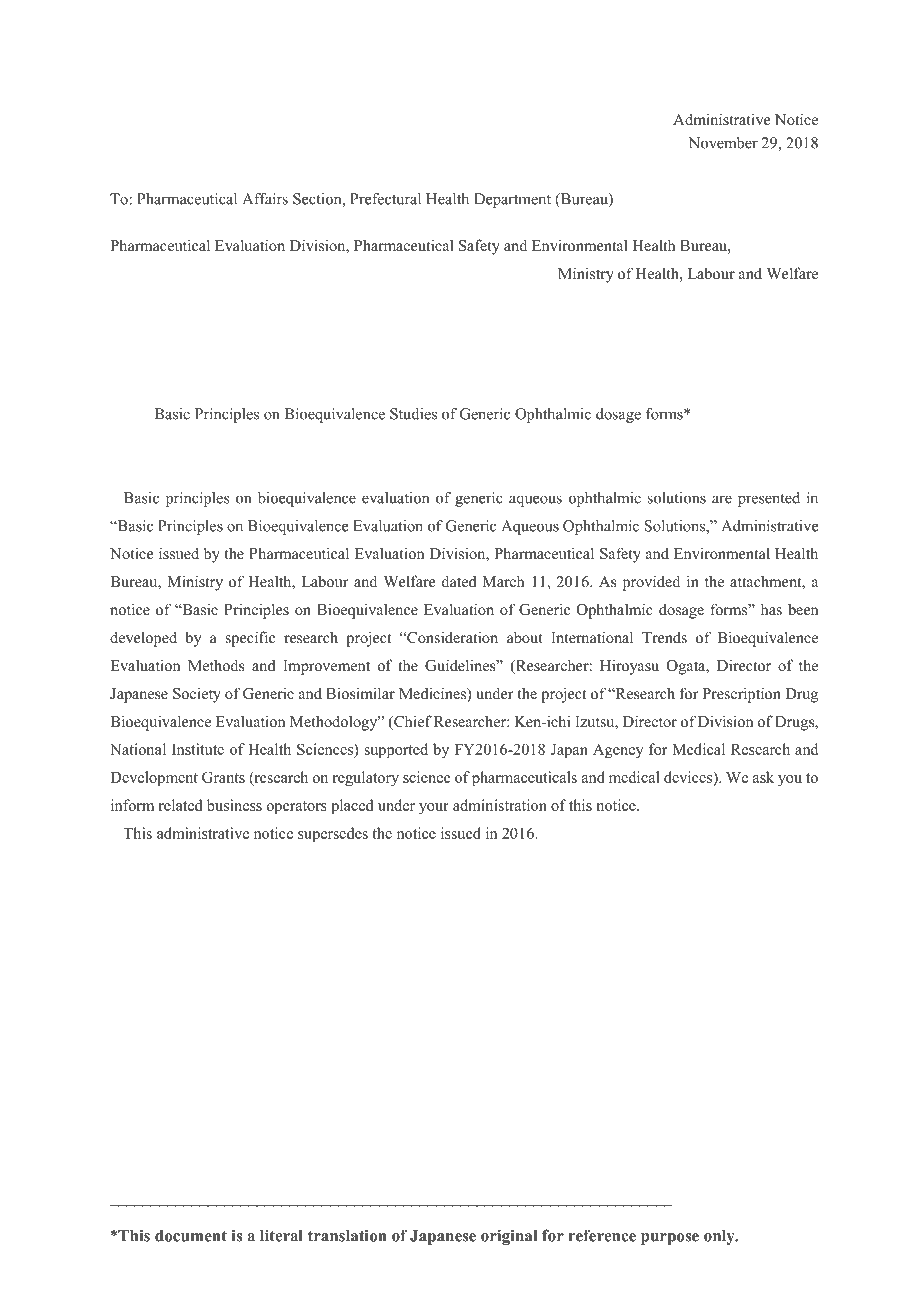 This screenshot has height=1308, width=924. Describe the element at coordinates (191, 1236) in the screenshot. I see `document` at that location.
